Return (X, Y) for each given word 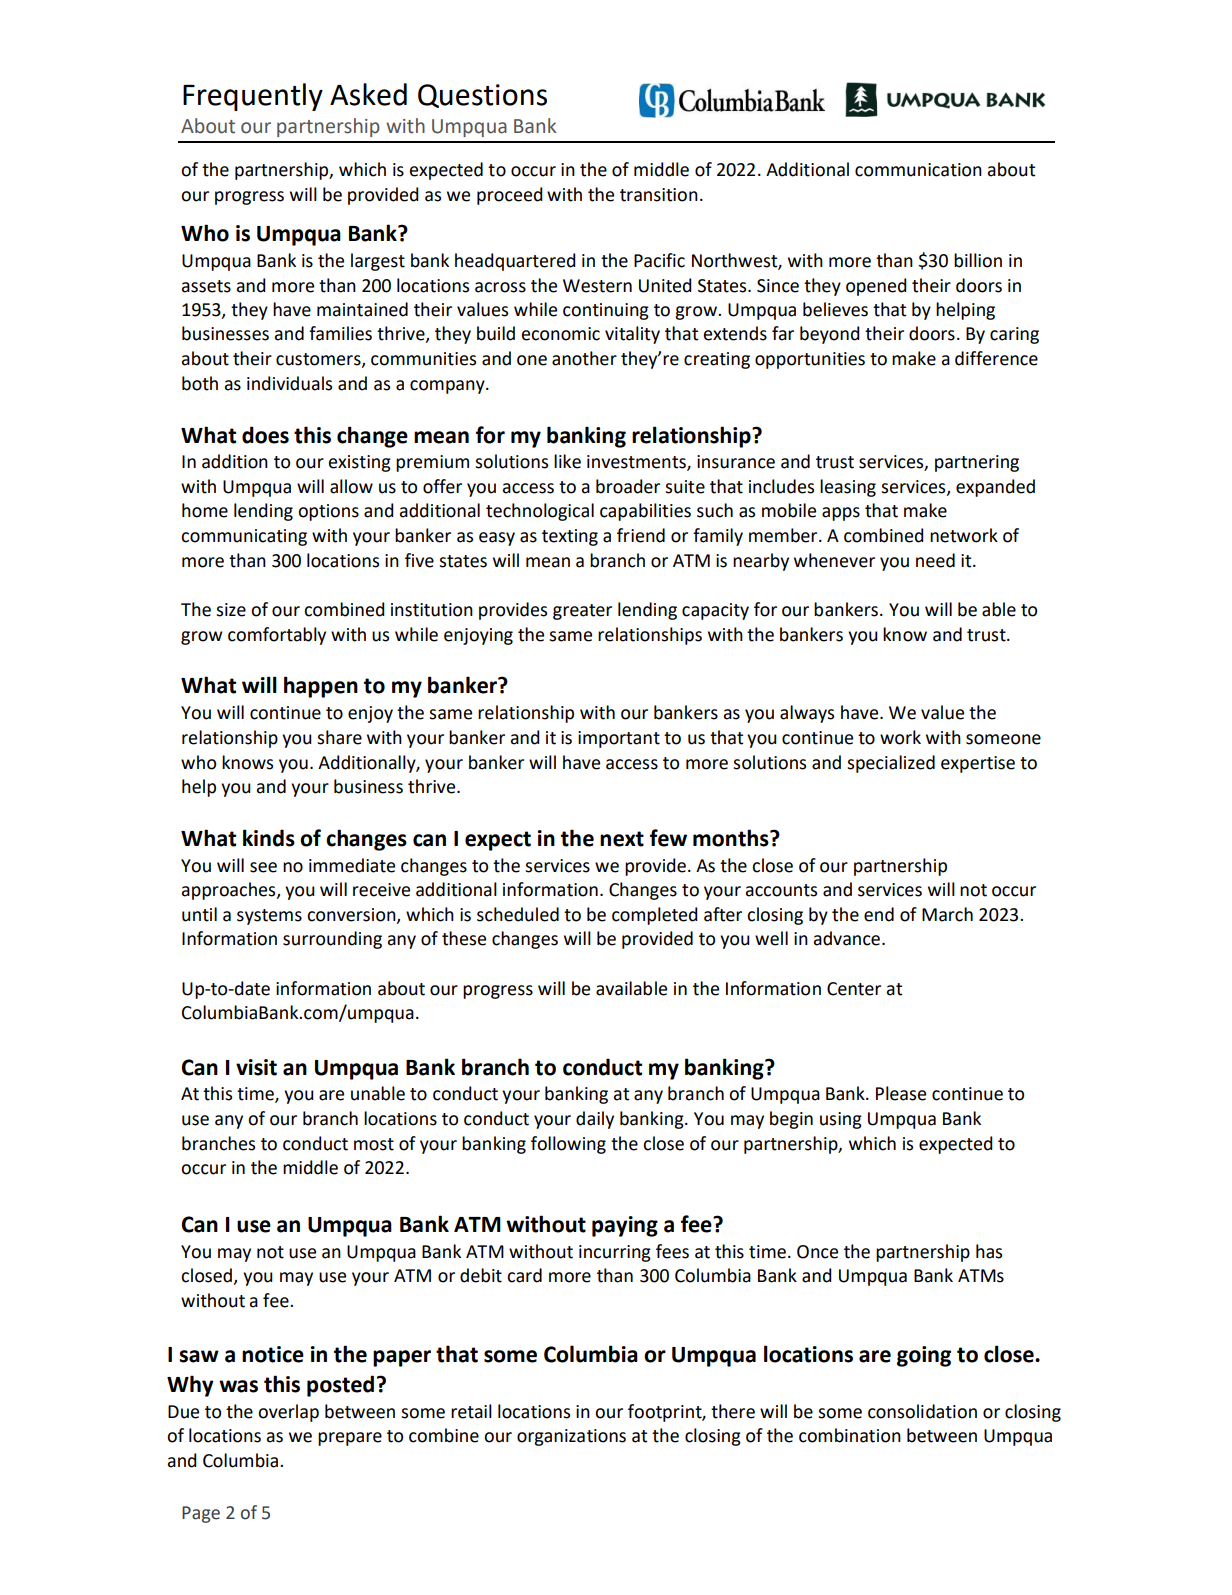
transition (659, 195)
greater (582, 612)
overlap (288, 1413)
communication (918, 170)
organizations (571, 1437)
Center (854, 989)
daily (595, 1120)
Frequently (253, 97)
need (935, 560)
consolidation (922, 1411)
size (231, 610)
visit (256, 1067)
